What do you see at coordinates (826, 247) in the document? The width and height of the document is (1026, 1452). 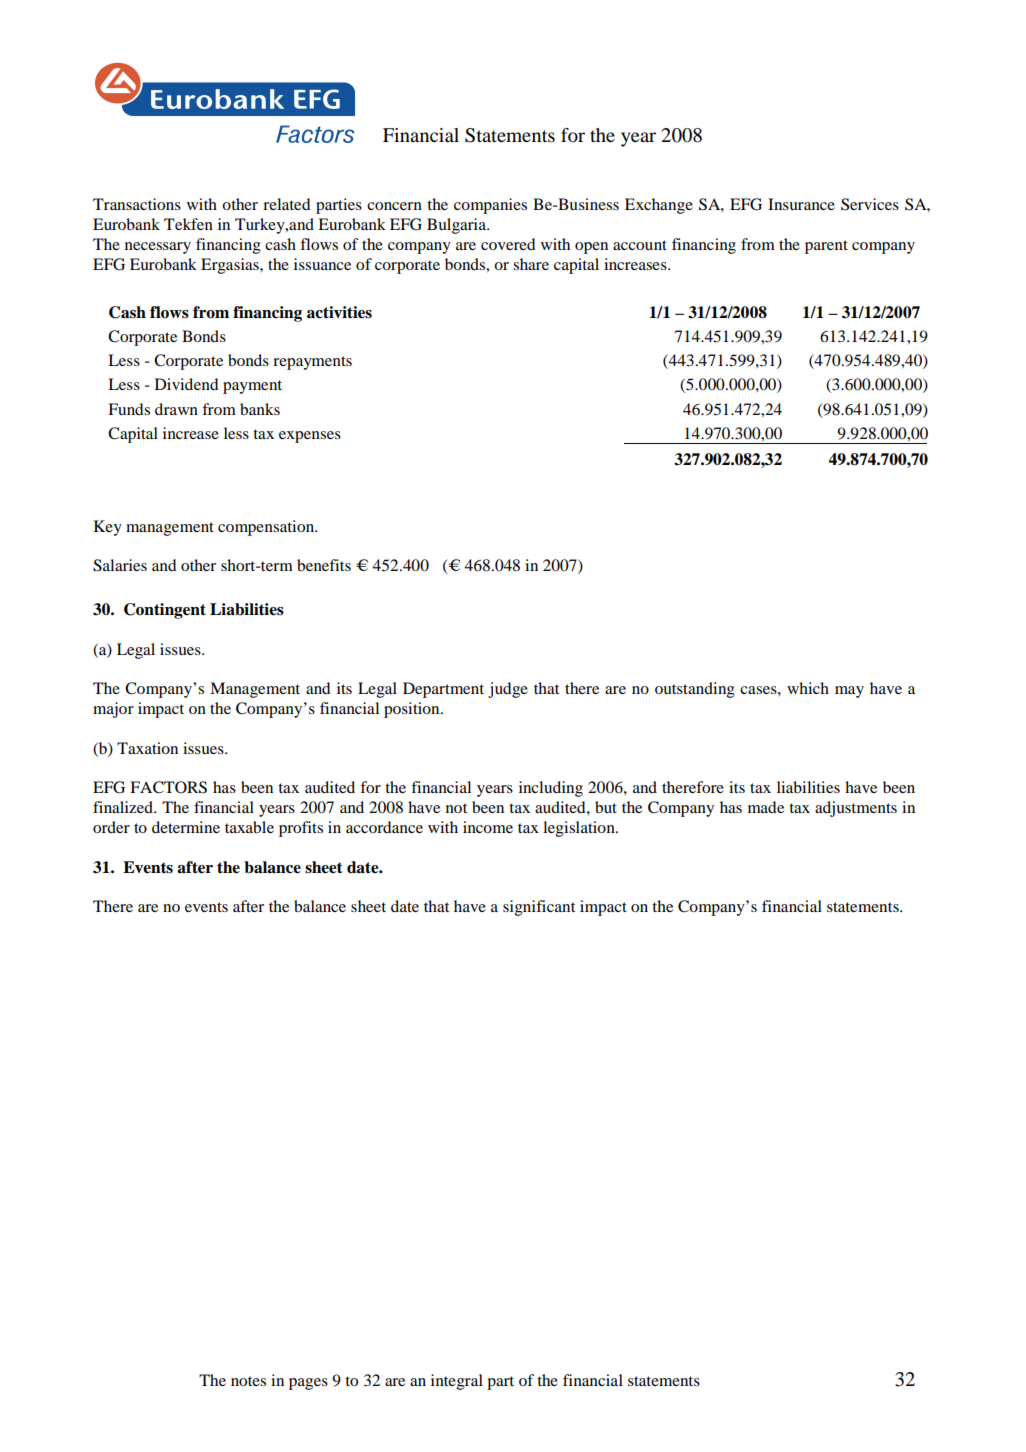 I see `parent` at bounding box center [826, 247].
